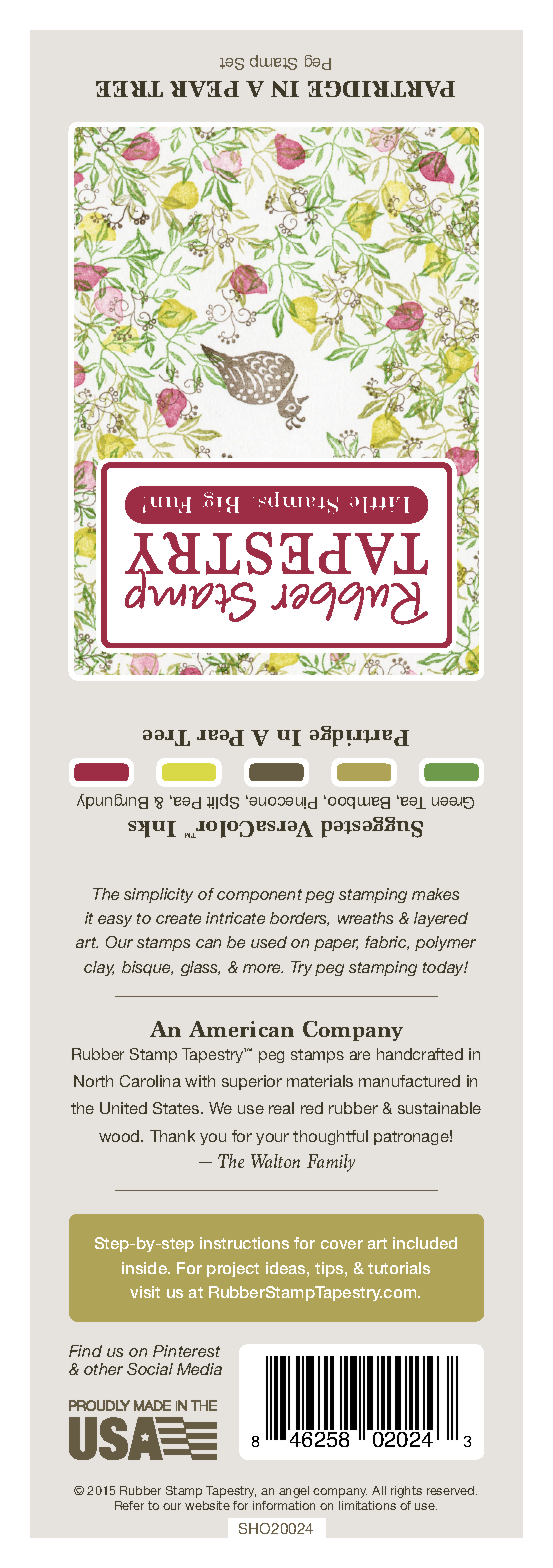 The height and width of the screenshot is (1568, 553). Describe the element at coordinates (123, 1108) in the screenshot. I see `United` at that location.
